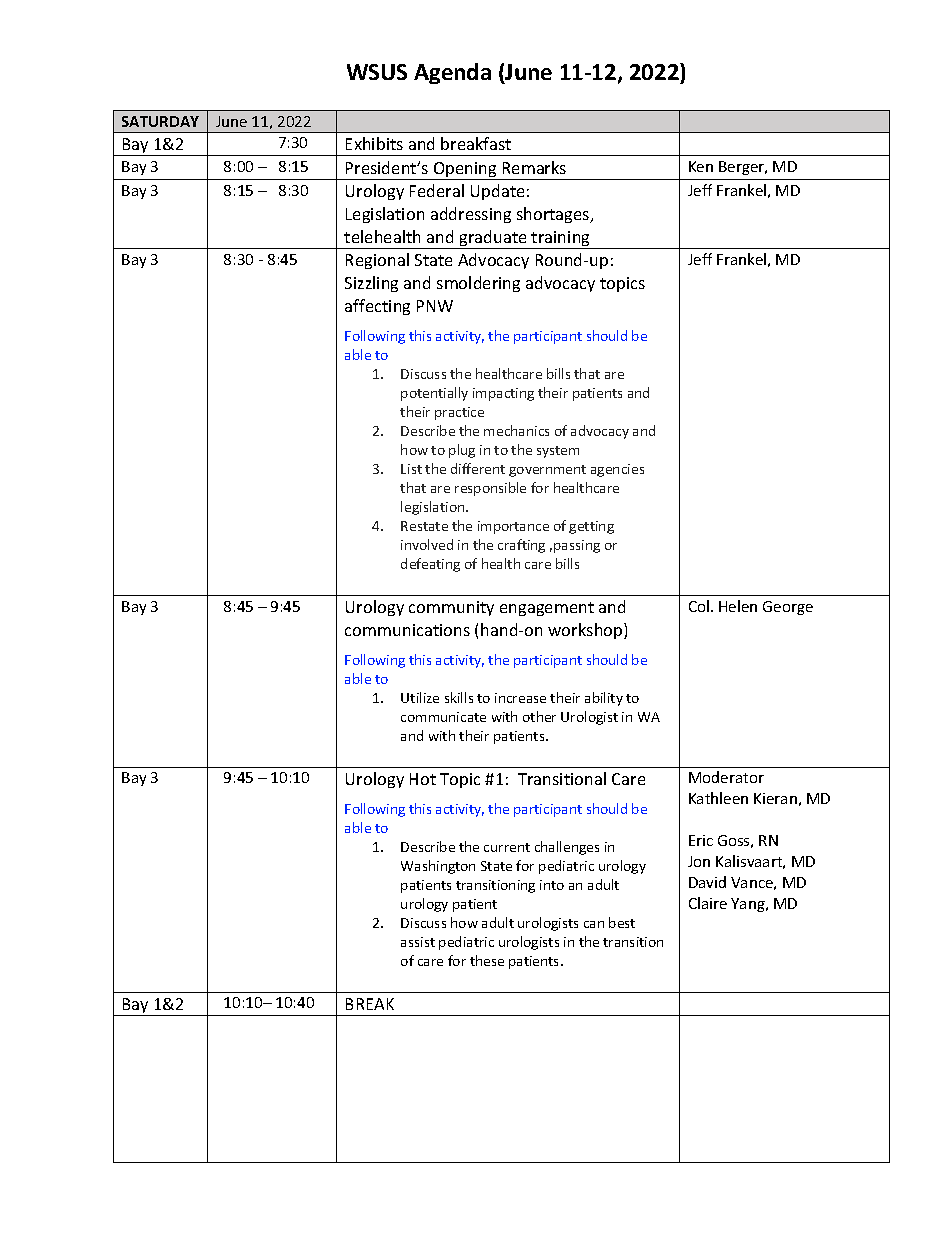 The width and height of the screenshot is (952, 1233). What do you see at coordinates (160, 121) in the screenshot?
I see `SATURDAY` at bounding box center [160, 121].
